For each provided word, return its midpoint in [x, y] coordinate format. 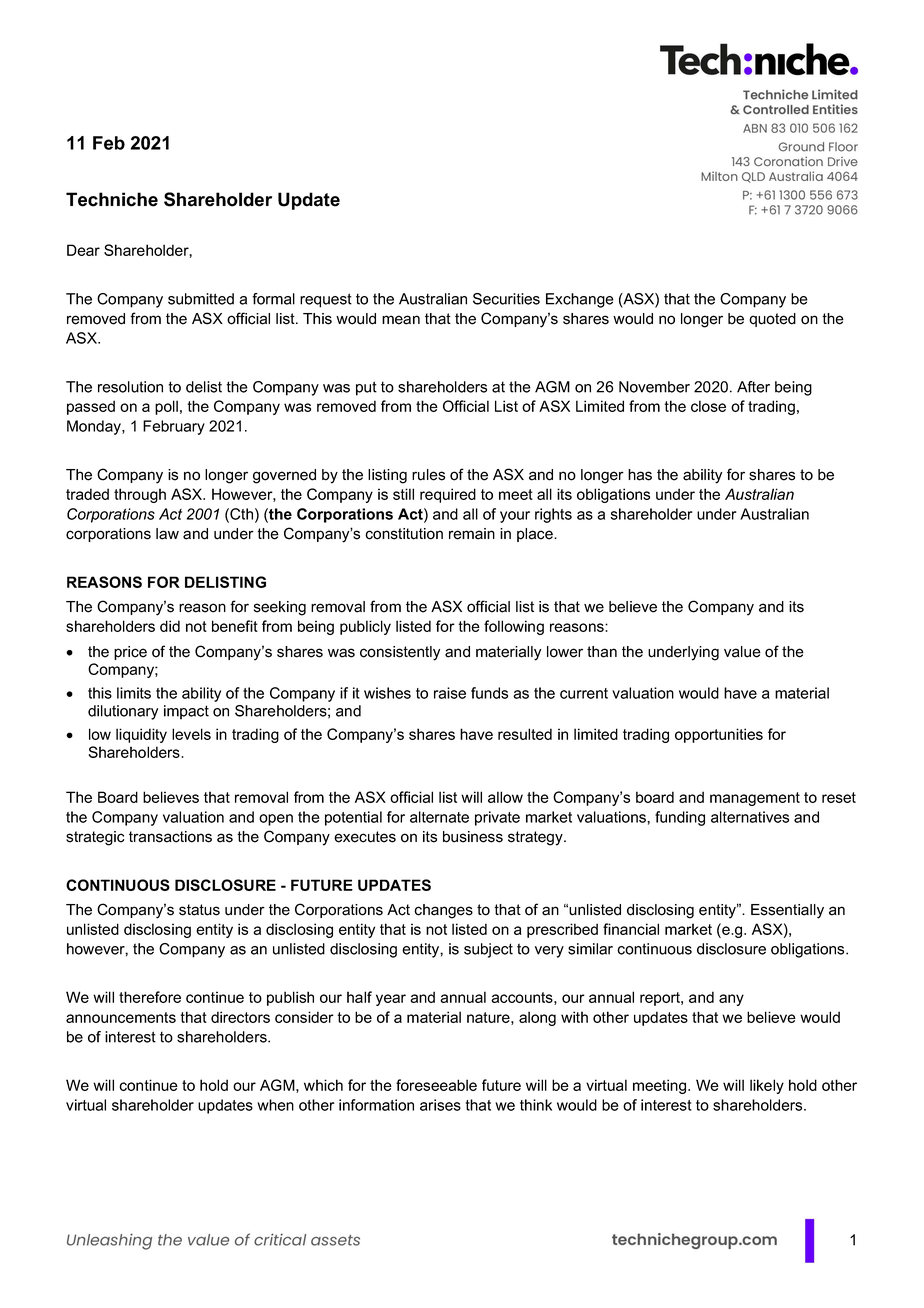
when [275, 1105]
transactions [170, 837]
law [167, 534]
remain [472, 534]
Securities [506, 299]
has [640, 475]
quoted [772, 320]
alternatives [750, 817]
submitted [201, 299]
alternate [439, 817]
